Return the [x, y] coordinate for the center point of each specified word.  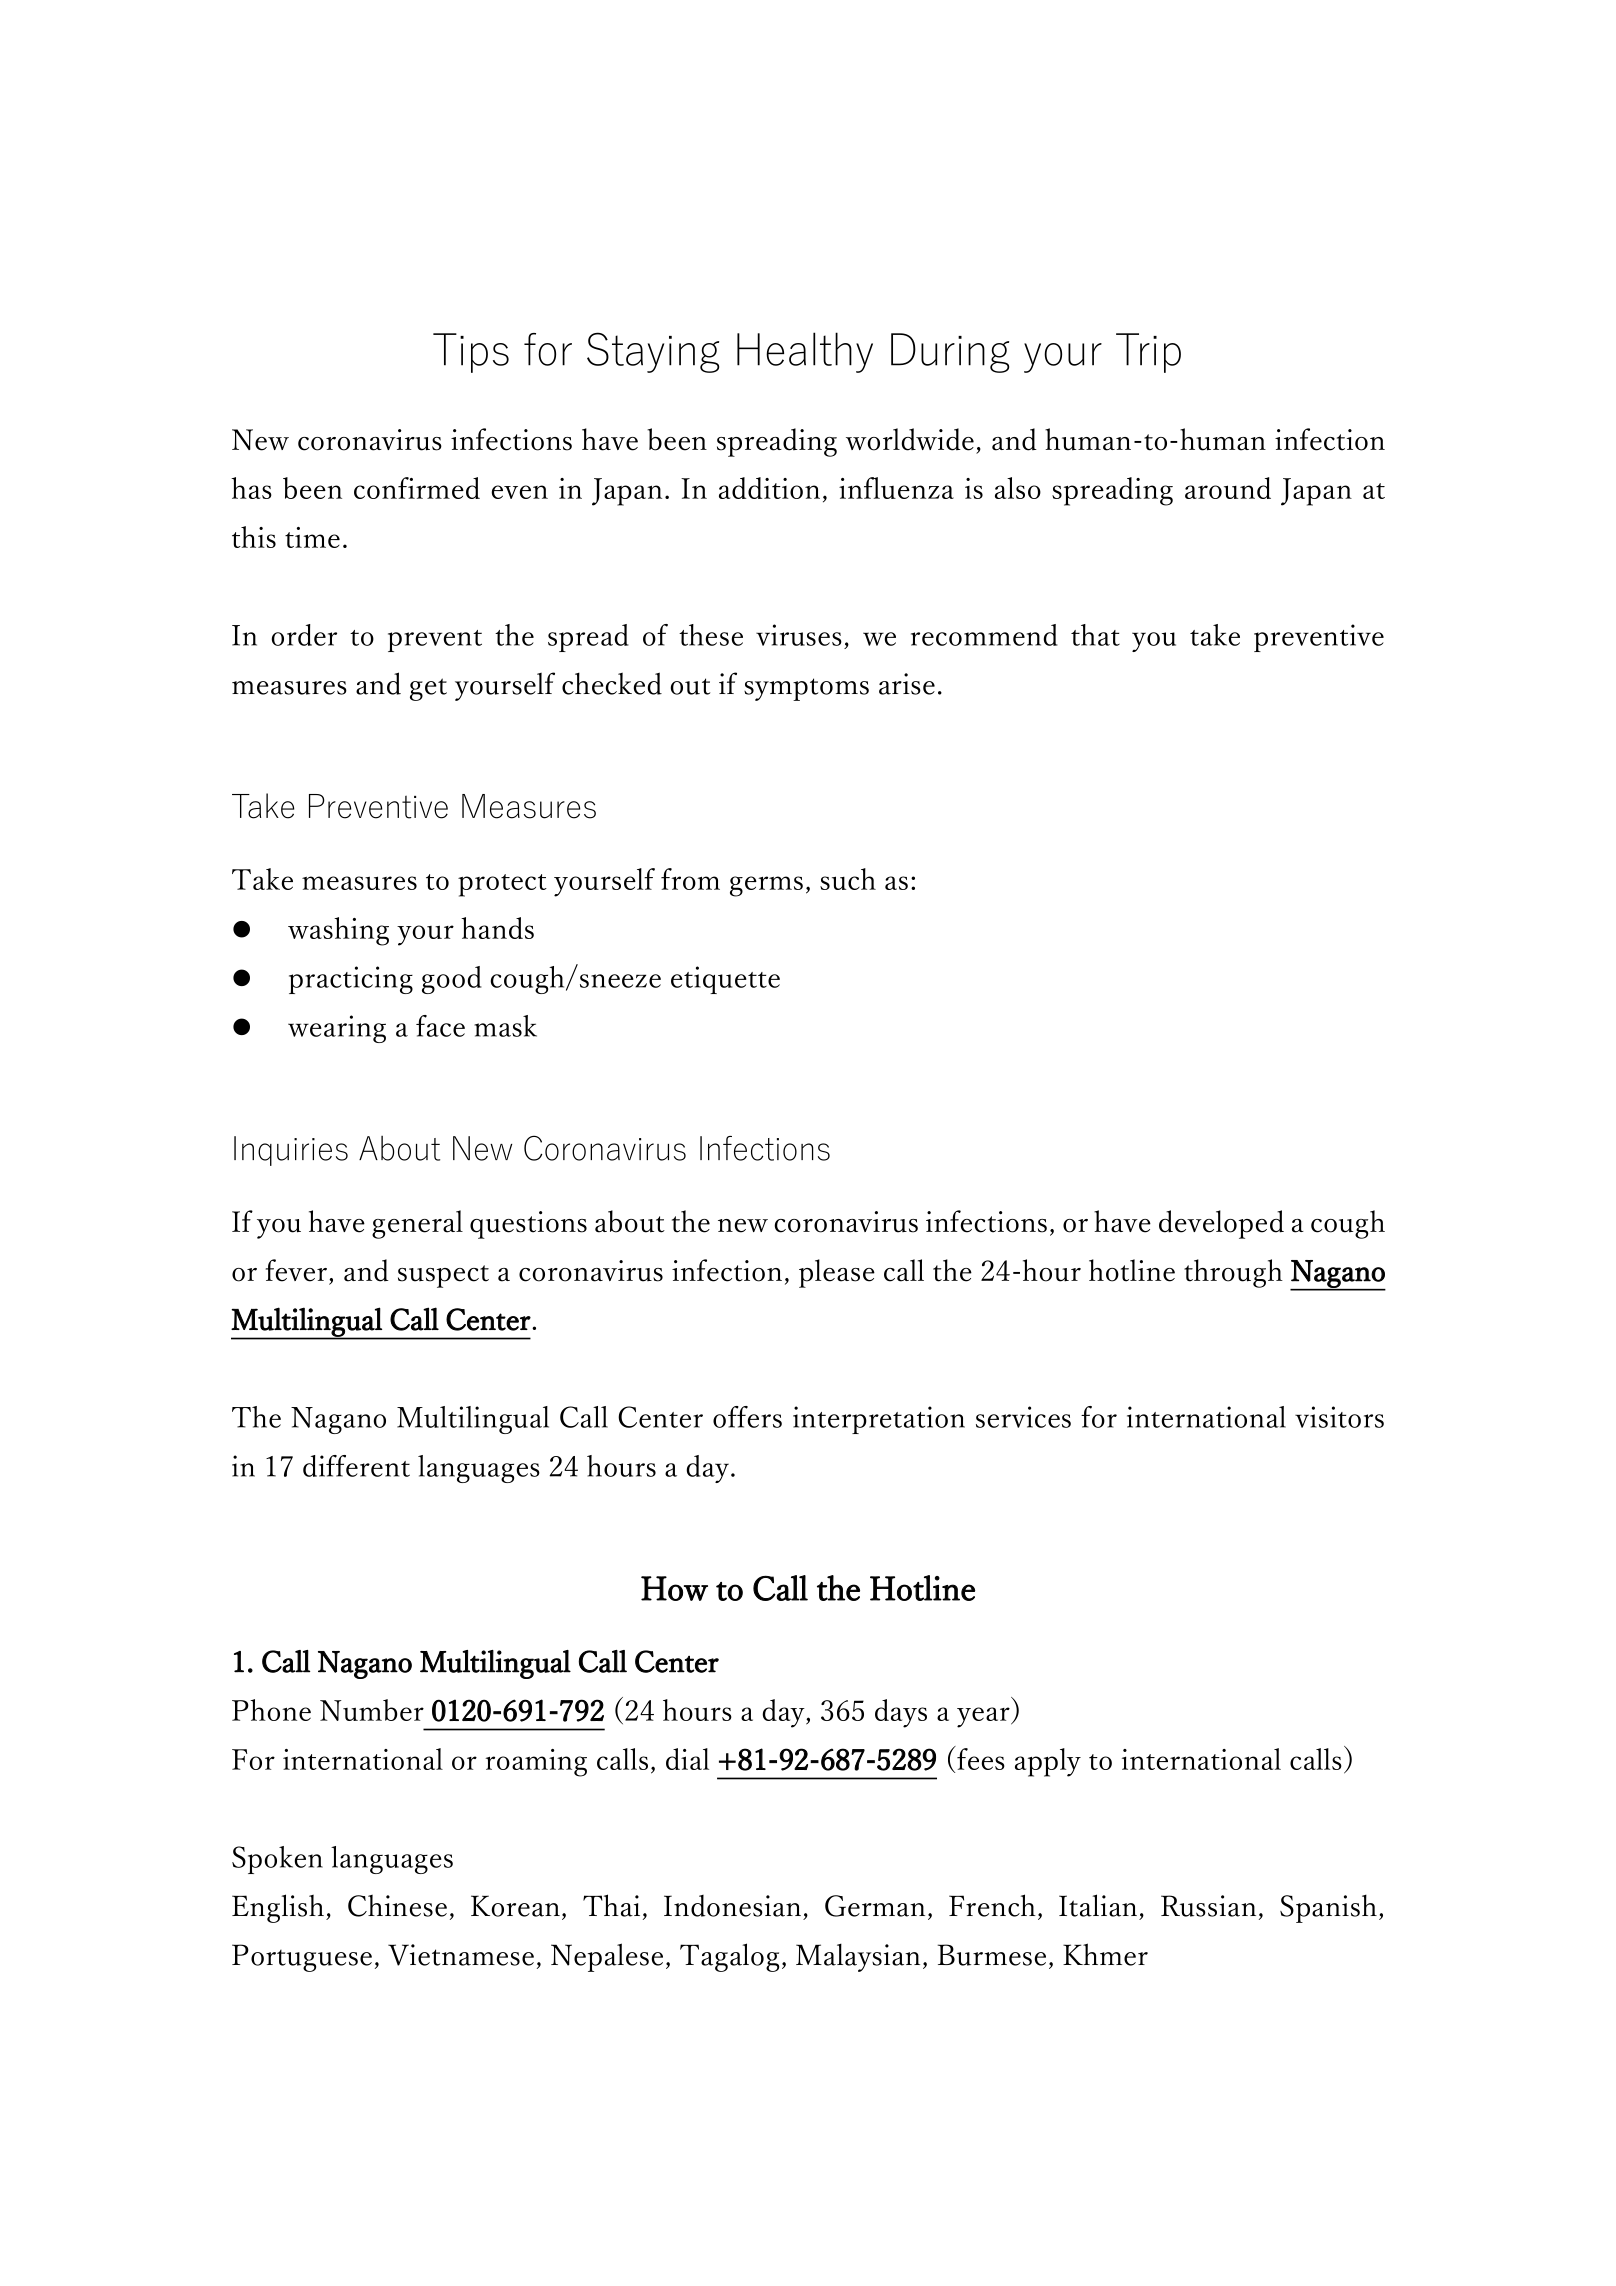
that [1095, 635]
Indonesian [732, 1906]
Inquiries [291, 1151]
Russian [1208, 1906]
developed [1221, 1224]
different [356, 1466]
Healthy [805, 352]
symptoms [806, 689]
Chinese [397, 1906]
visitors [1339, 1417]
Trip [1148, 353]
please [837, 1273]
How [674, 1588]
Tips [471, 353]
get [428, 689]
